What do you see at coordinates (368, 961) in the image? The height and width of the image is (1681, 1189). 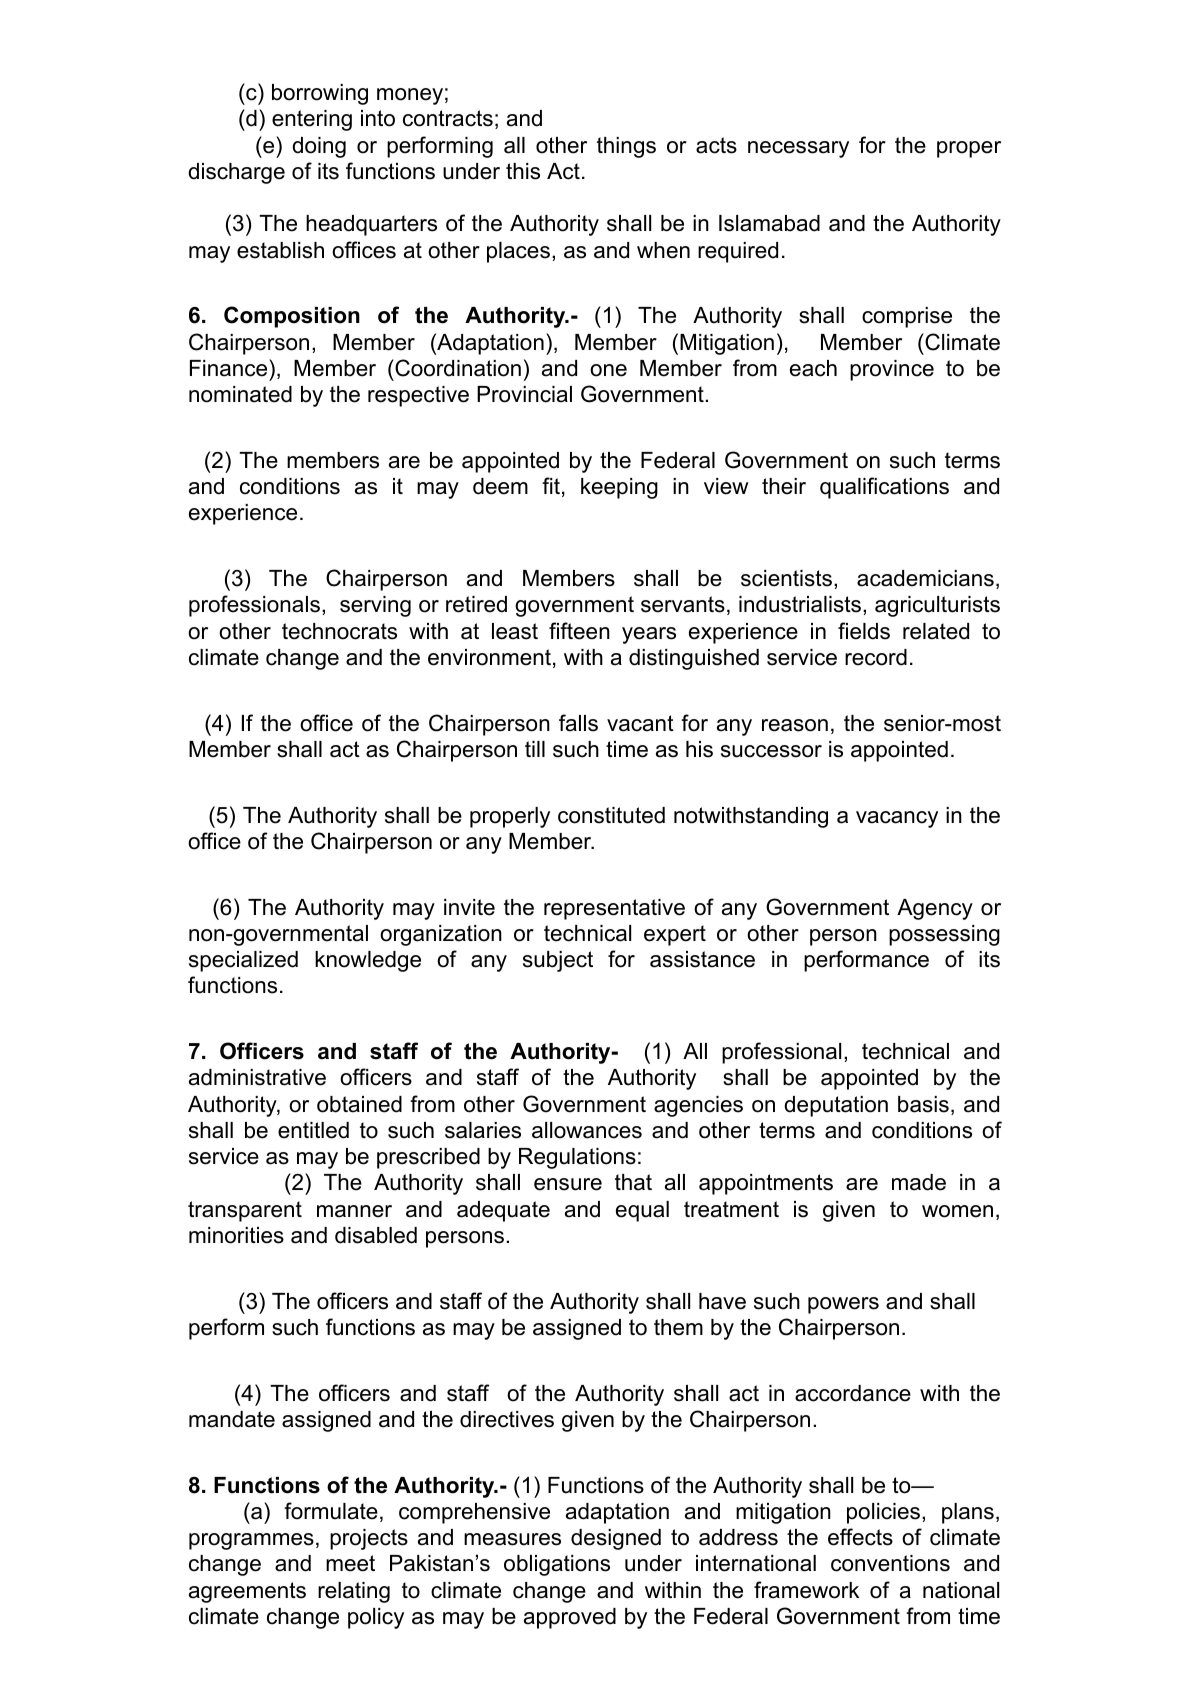 I see `knowledge` at bounding box center [368, 961].
